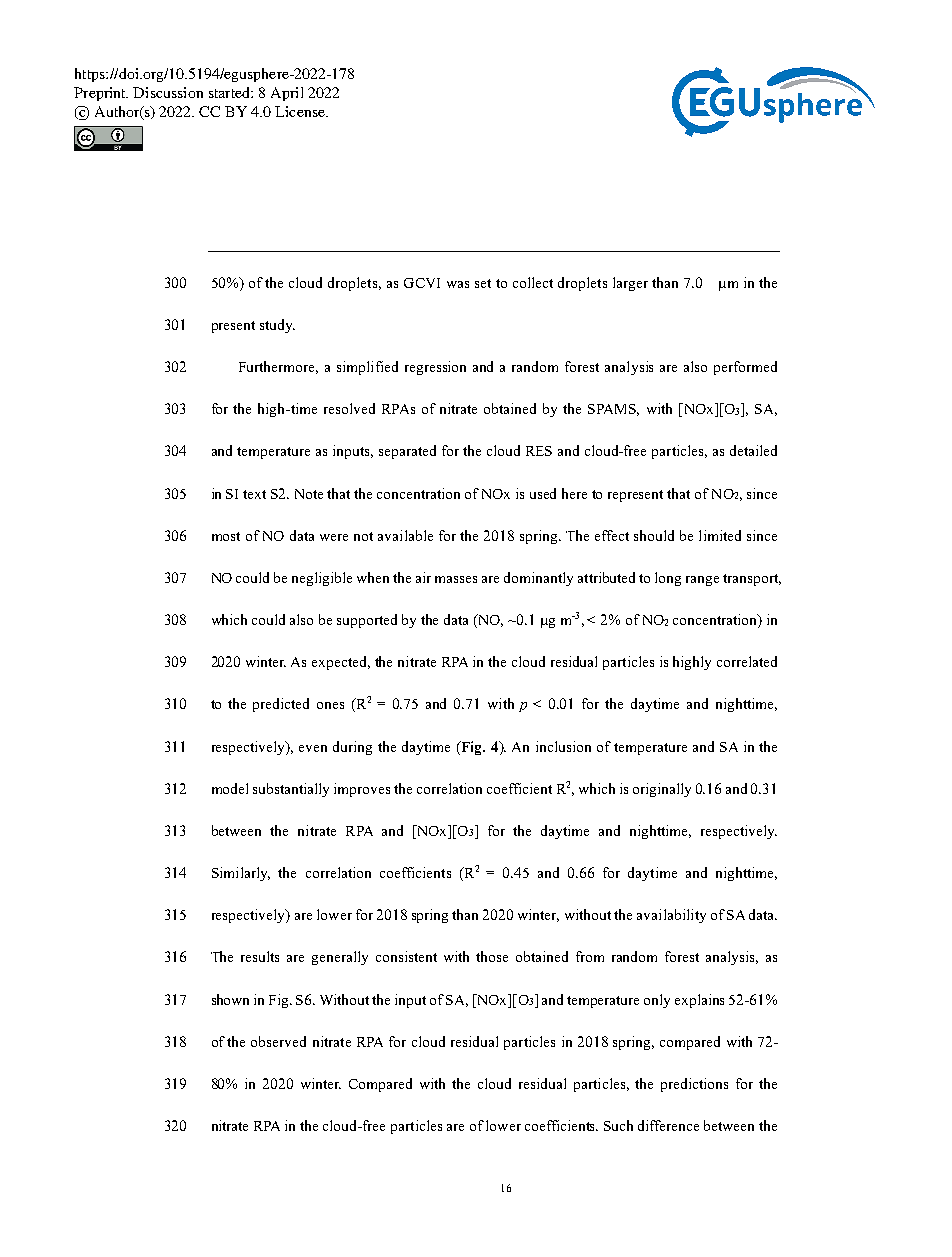 The width and height of the image is (952, 1257). What do you see at coordinates (662, 790) in the image?
I see `originally` at bounding box center [662, 790].
